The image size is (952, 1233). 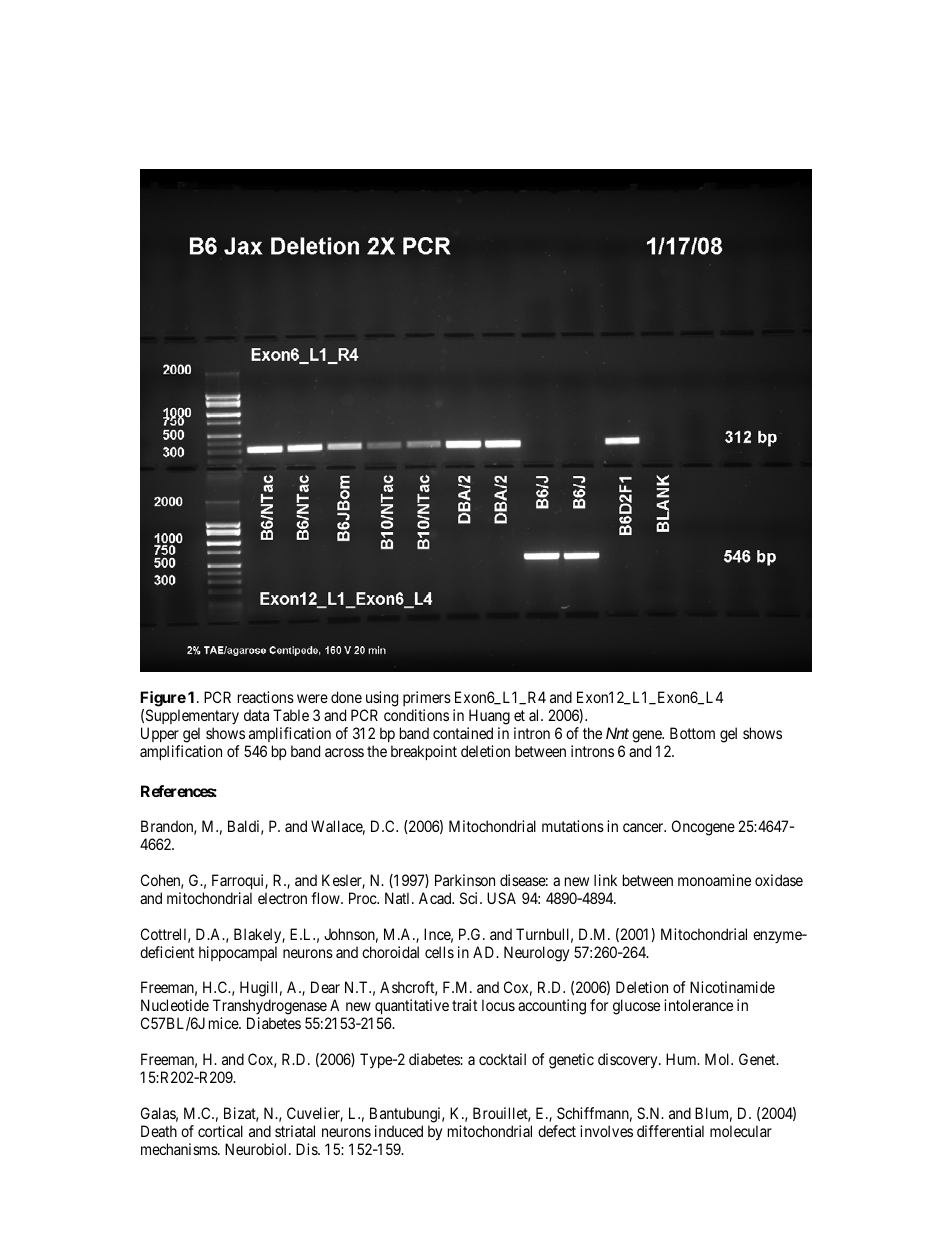 I want to click on primers, so click(x=427, y=700).
